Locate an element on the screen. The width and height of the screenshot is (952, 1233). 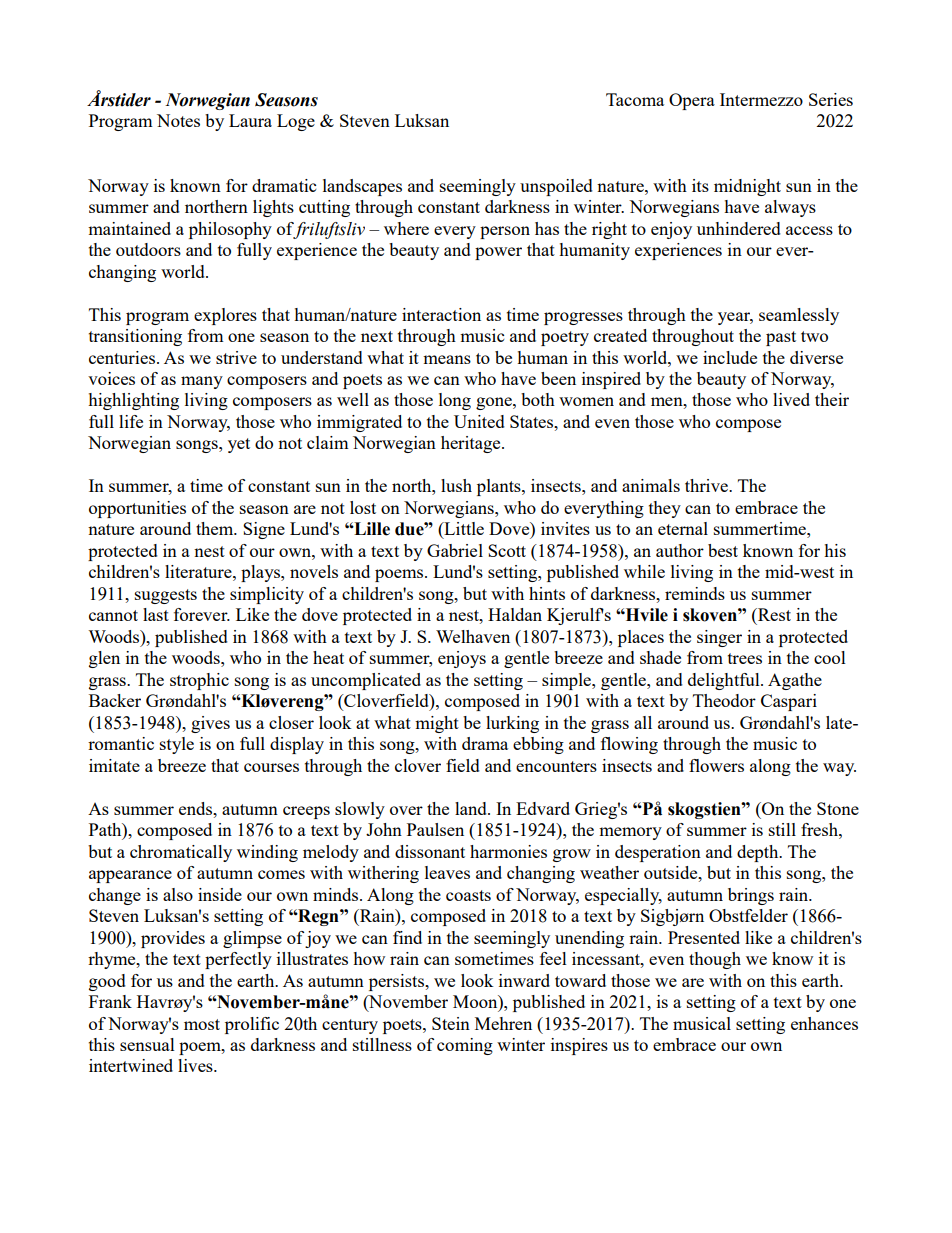
Rest is located at coordinates (773, 614).
